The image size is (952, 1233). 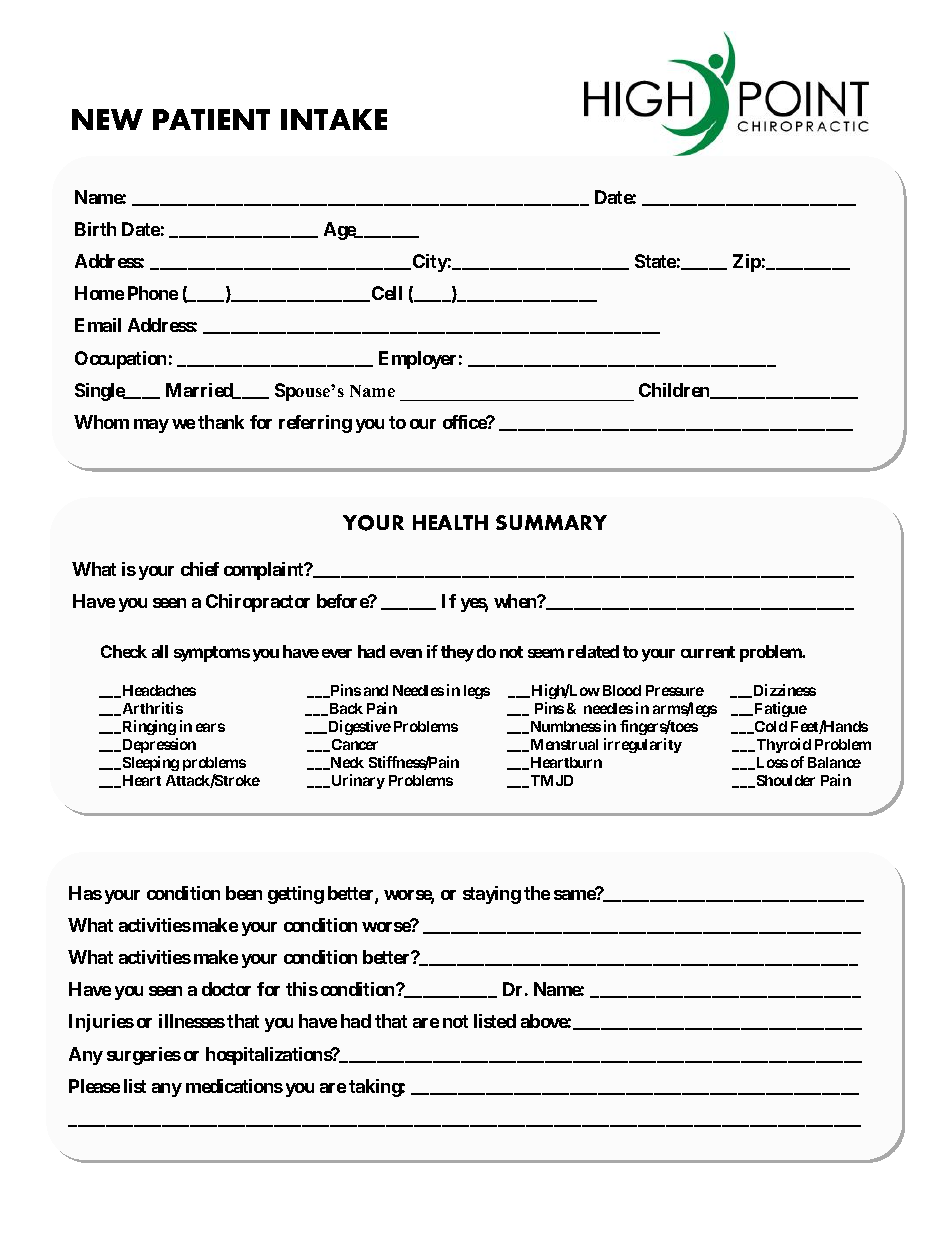 What do you see at coordinates (315, 424) in the image?
I see `referring` at bounding box center [315, 424].
